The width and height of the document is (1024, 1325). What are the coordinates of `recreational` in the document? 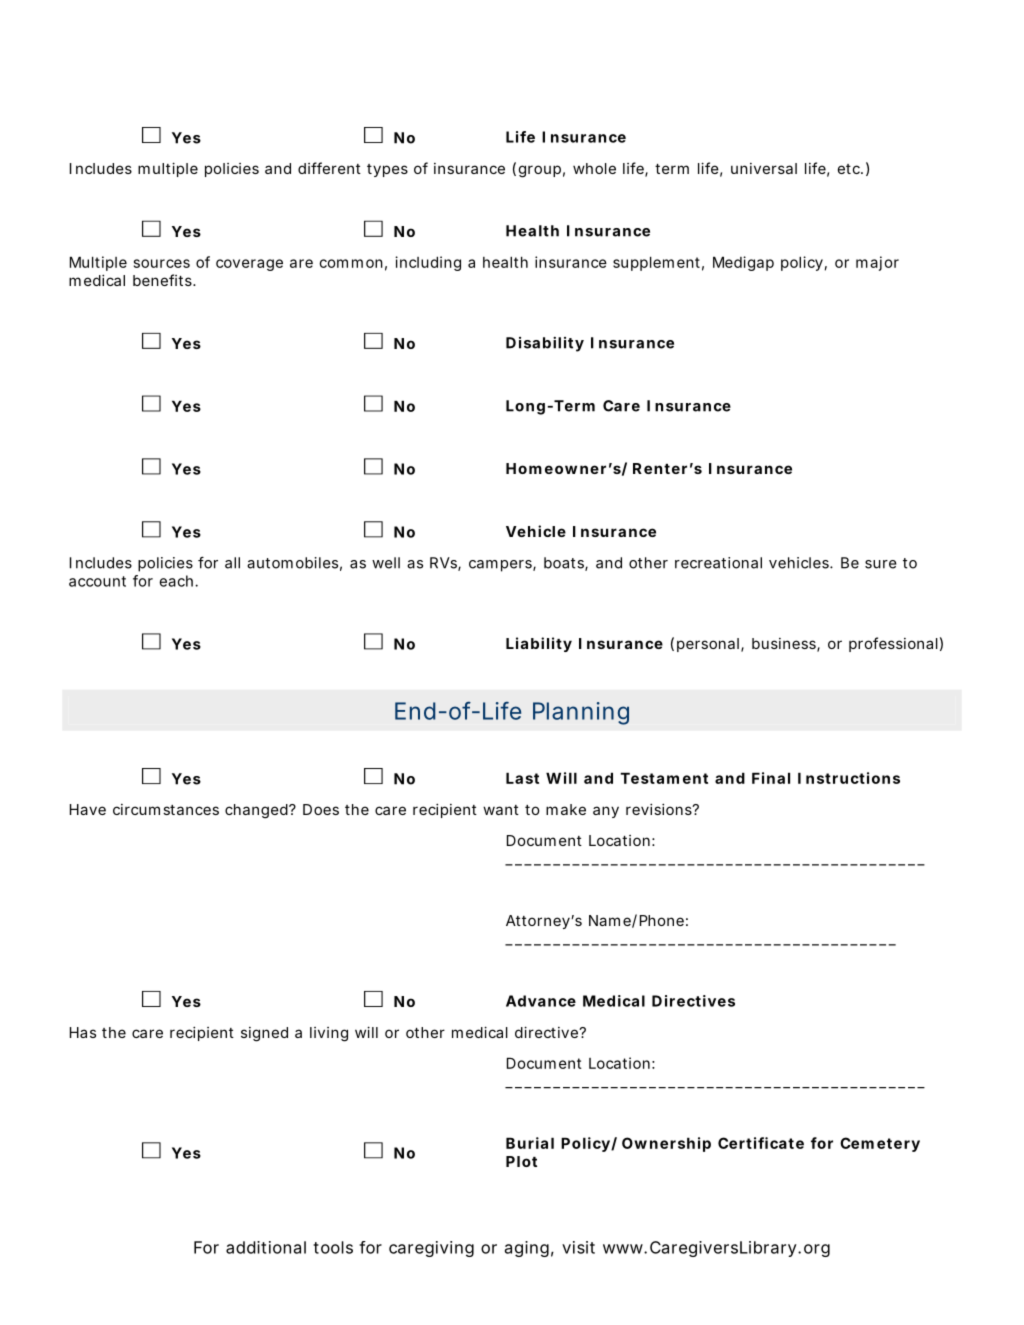 It's located at (718, 563).
